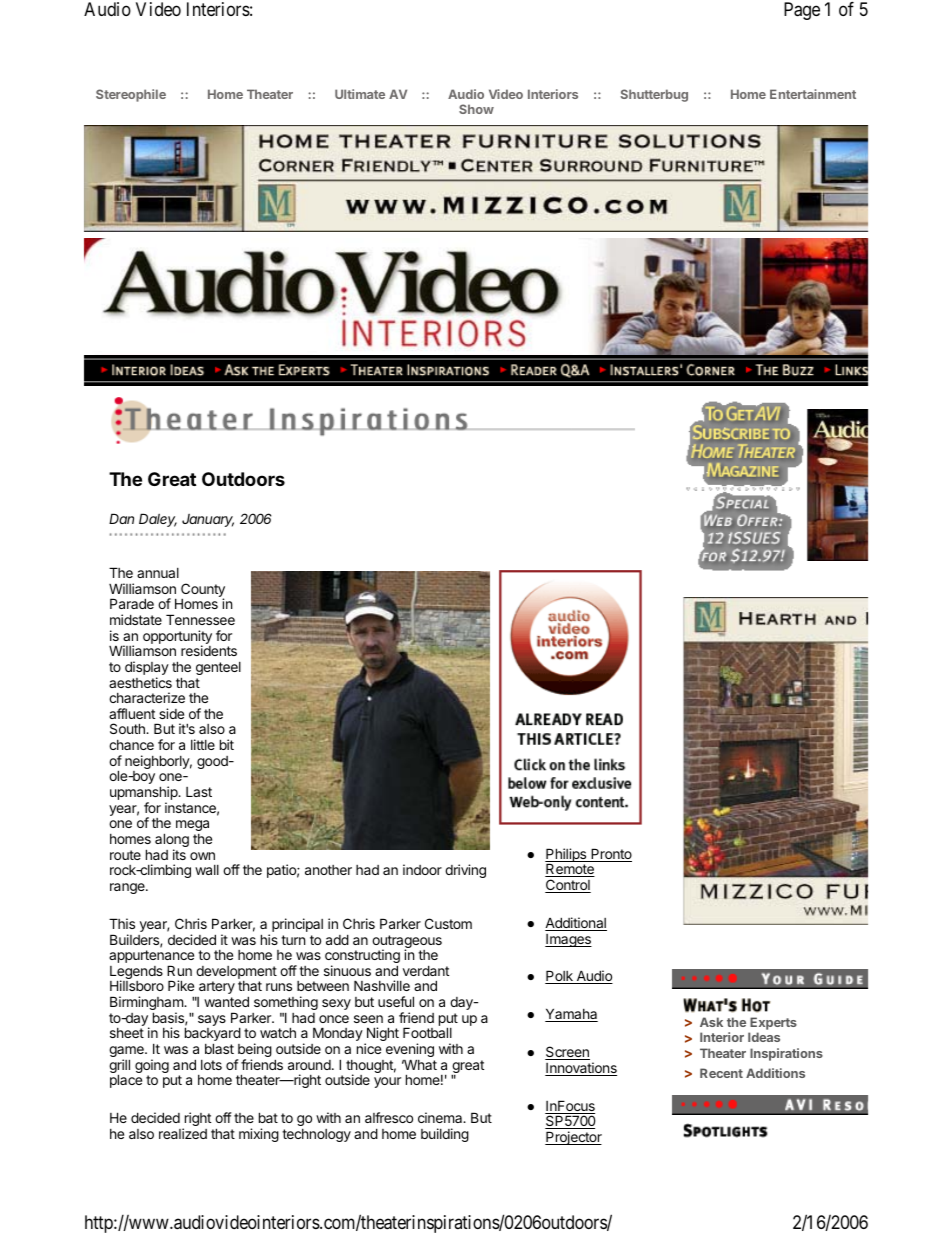  Describe the element at coordinates (476, 109) in the image. I see `Show` at that location.
